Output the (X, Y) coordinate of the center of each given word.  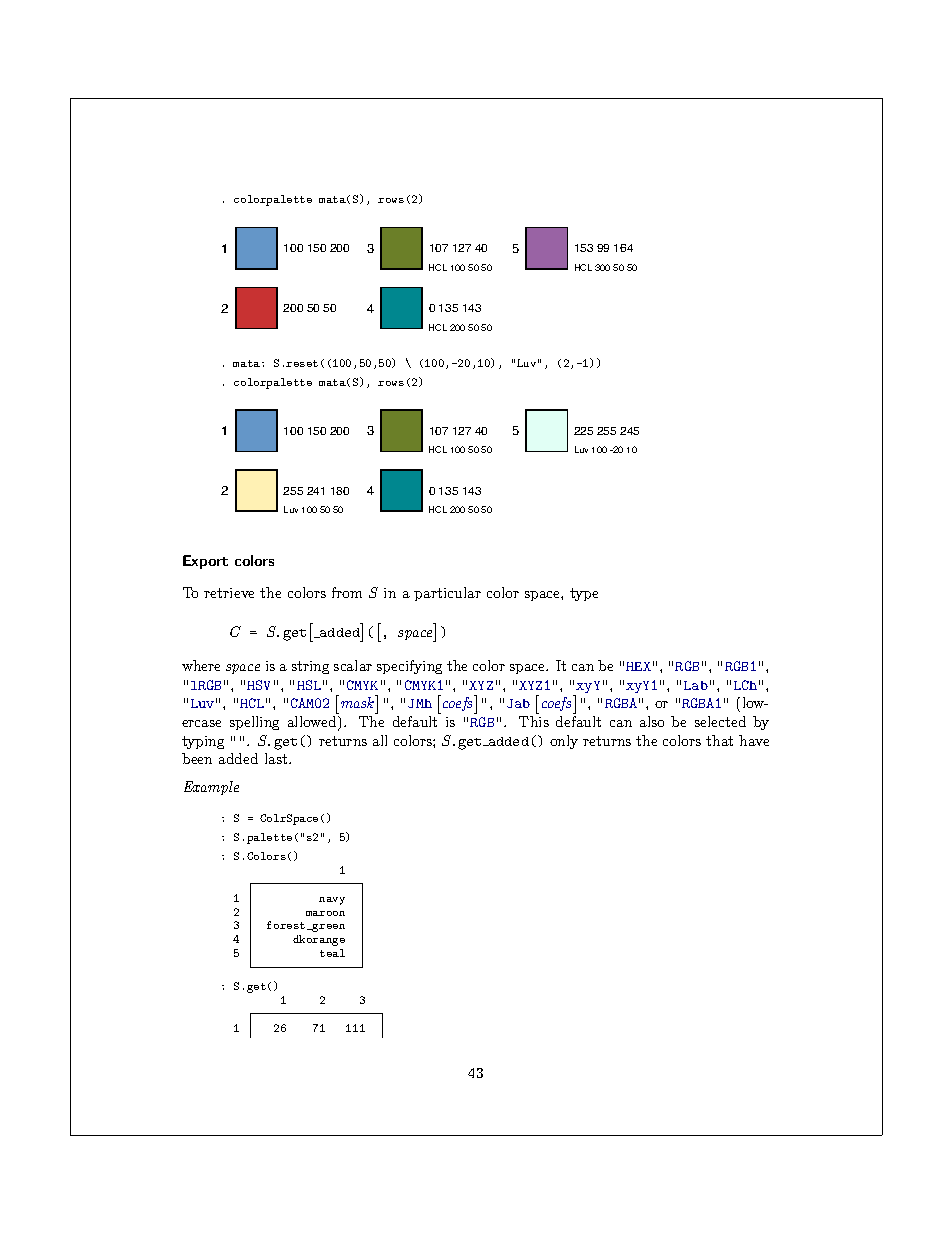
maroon (325, 913)
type (584, 594)
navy (332, 901)
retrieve (229, 593)
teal (332, 953)
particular (447, 594)
